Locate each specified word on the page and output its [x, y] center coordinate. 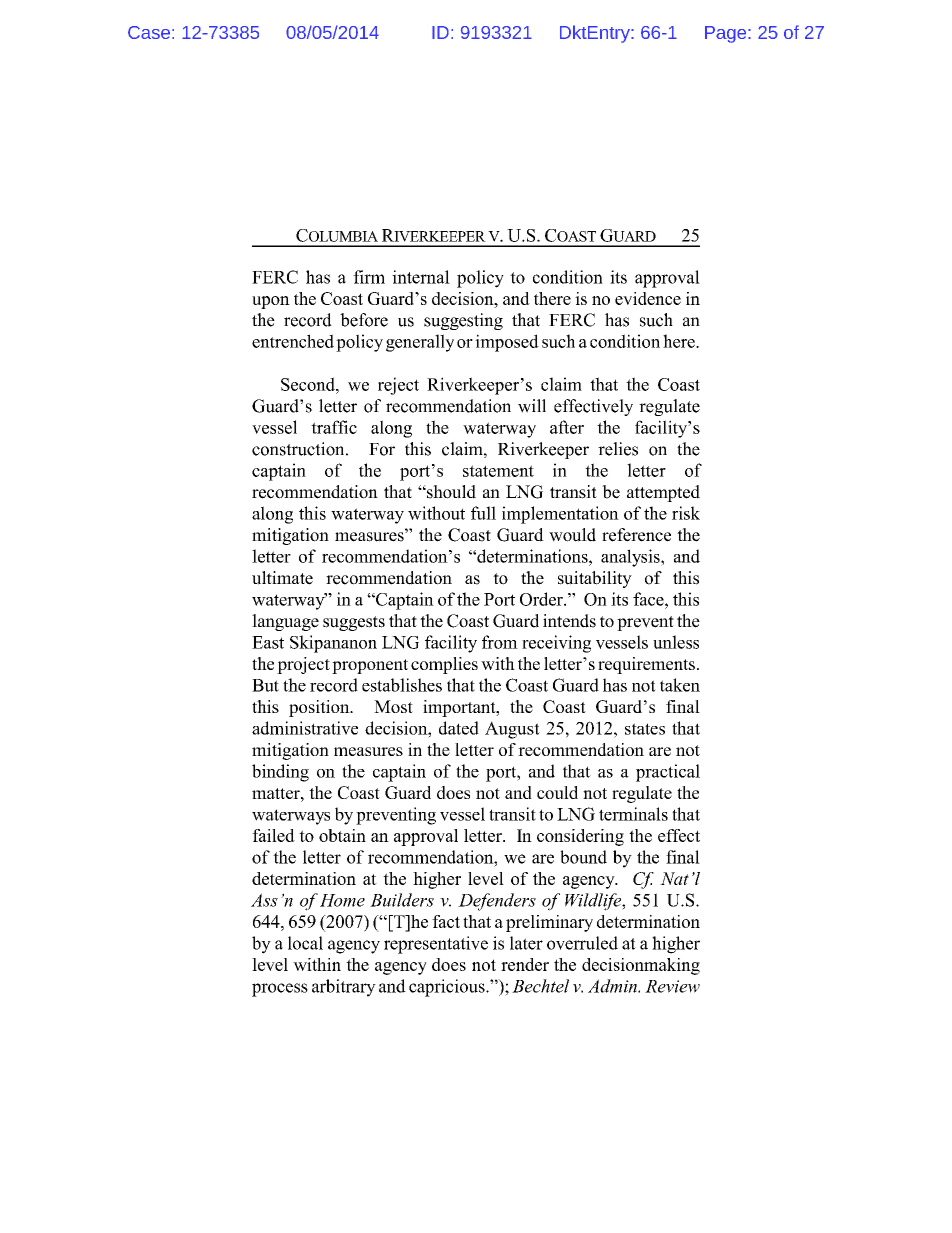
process [280, 990]
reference [636, 535]
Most [393, 706]
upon [271, 302]
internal [421, 277]
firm [369, 277]
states [645, 729]
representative [436, 945]
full [483, 513]
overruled [582, 943]
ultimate [282, 578]
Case [149, 32]
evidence [648, 298]
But [265, 685]
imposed [507, 343]
